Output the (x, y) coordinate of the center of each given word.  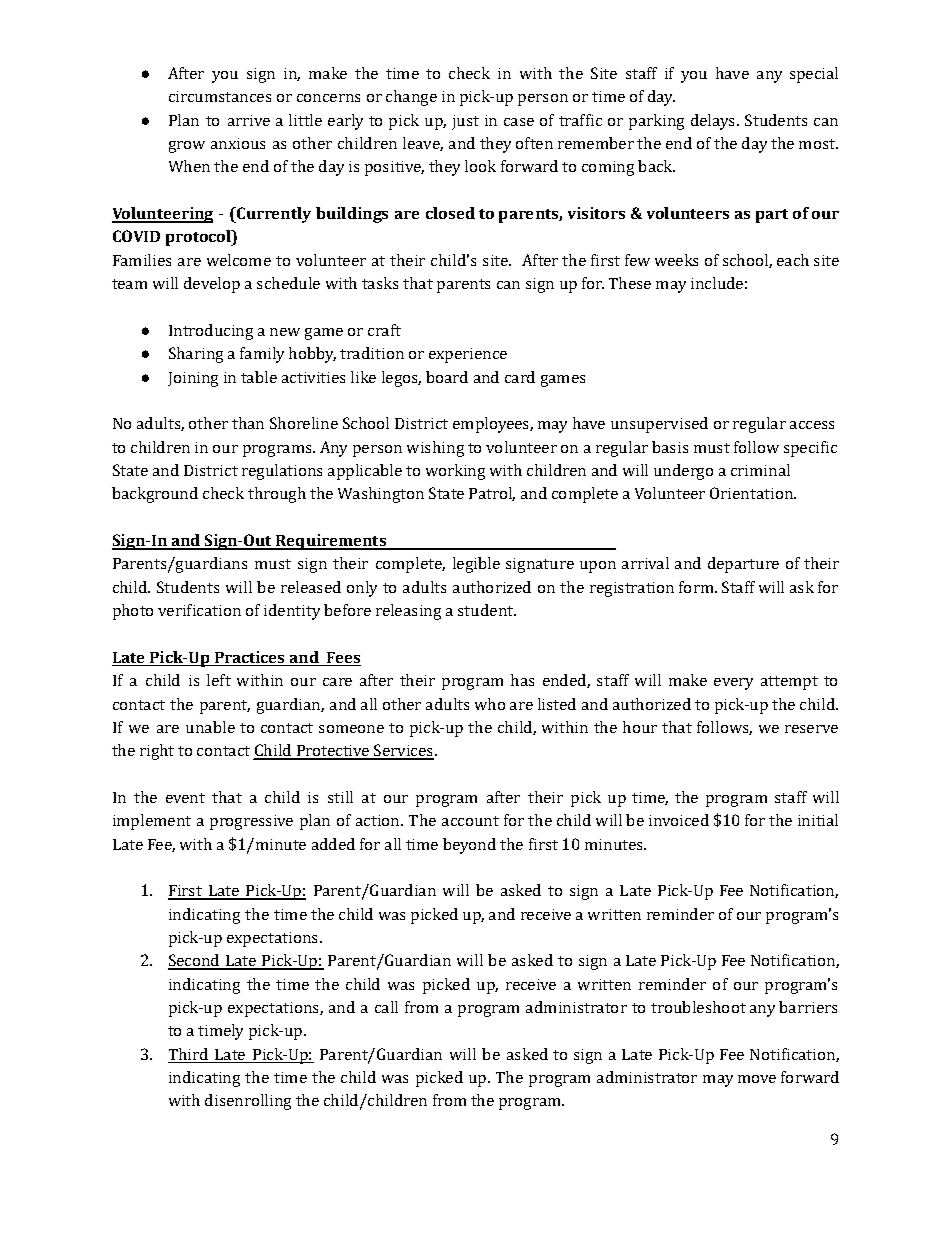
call (386, 1007)
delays (714, 122)
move (757, 1079)
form (697, 587)
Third (189, 1055)
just (465, 122)
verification (199, 610)
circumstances (220, 96)
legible (476, 565)
